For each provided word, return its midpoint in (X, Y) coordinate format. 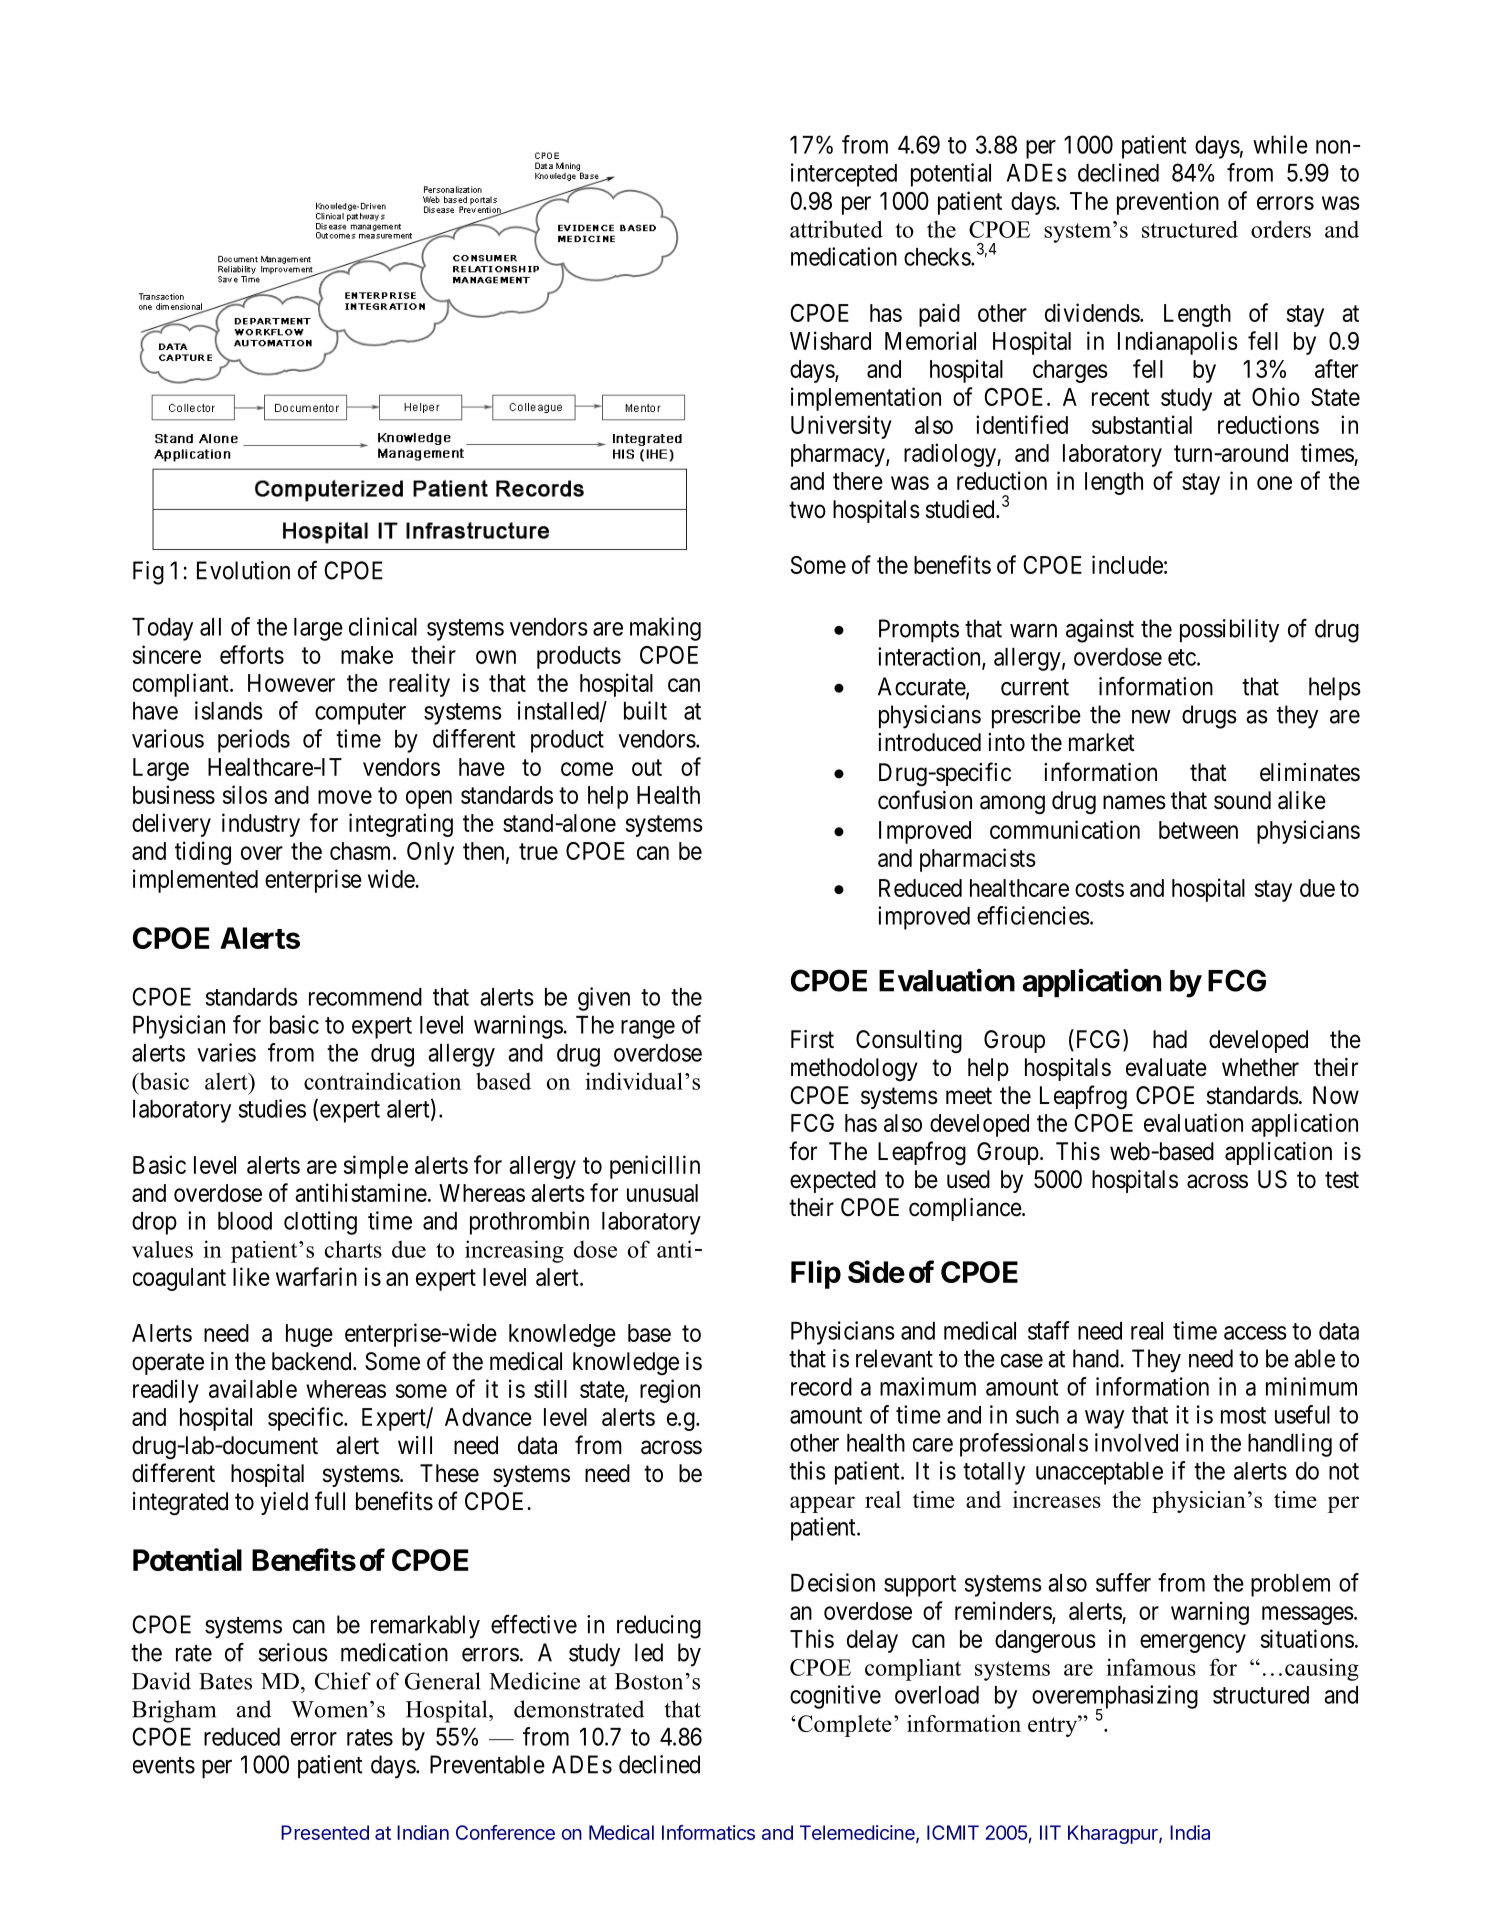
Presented (325, 1832)
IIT (1050, 1832)
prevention (1168, 203)
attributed (836, 229)
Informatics (708, 1832)
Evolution (243, 570)
